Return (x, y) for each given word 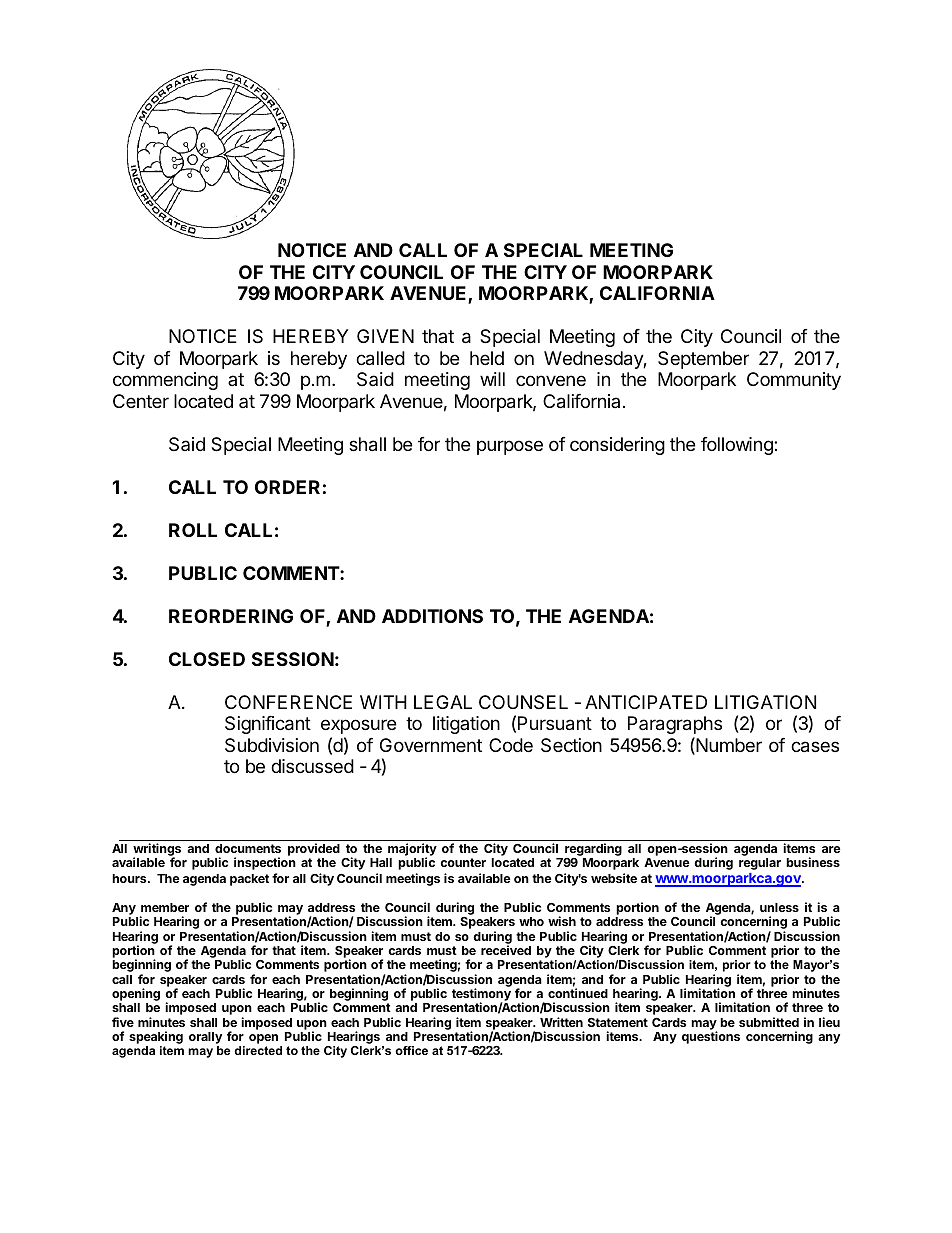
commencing (165, 381)
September (703, 360)
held (487, 358)
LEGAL (443, 702)
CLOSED (207, 659)
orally (205, 1039)
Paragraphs (675, 725)
